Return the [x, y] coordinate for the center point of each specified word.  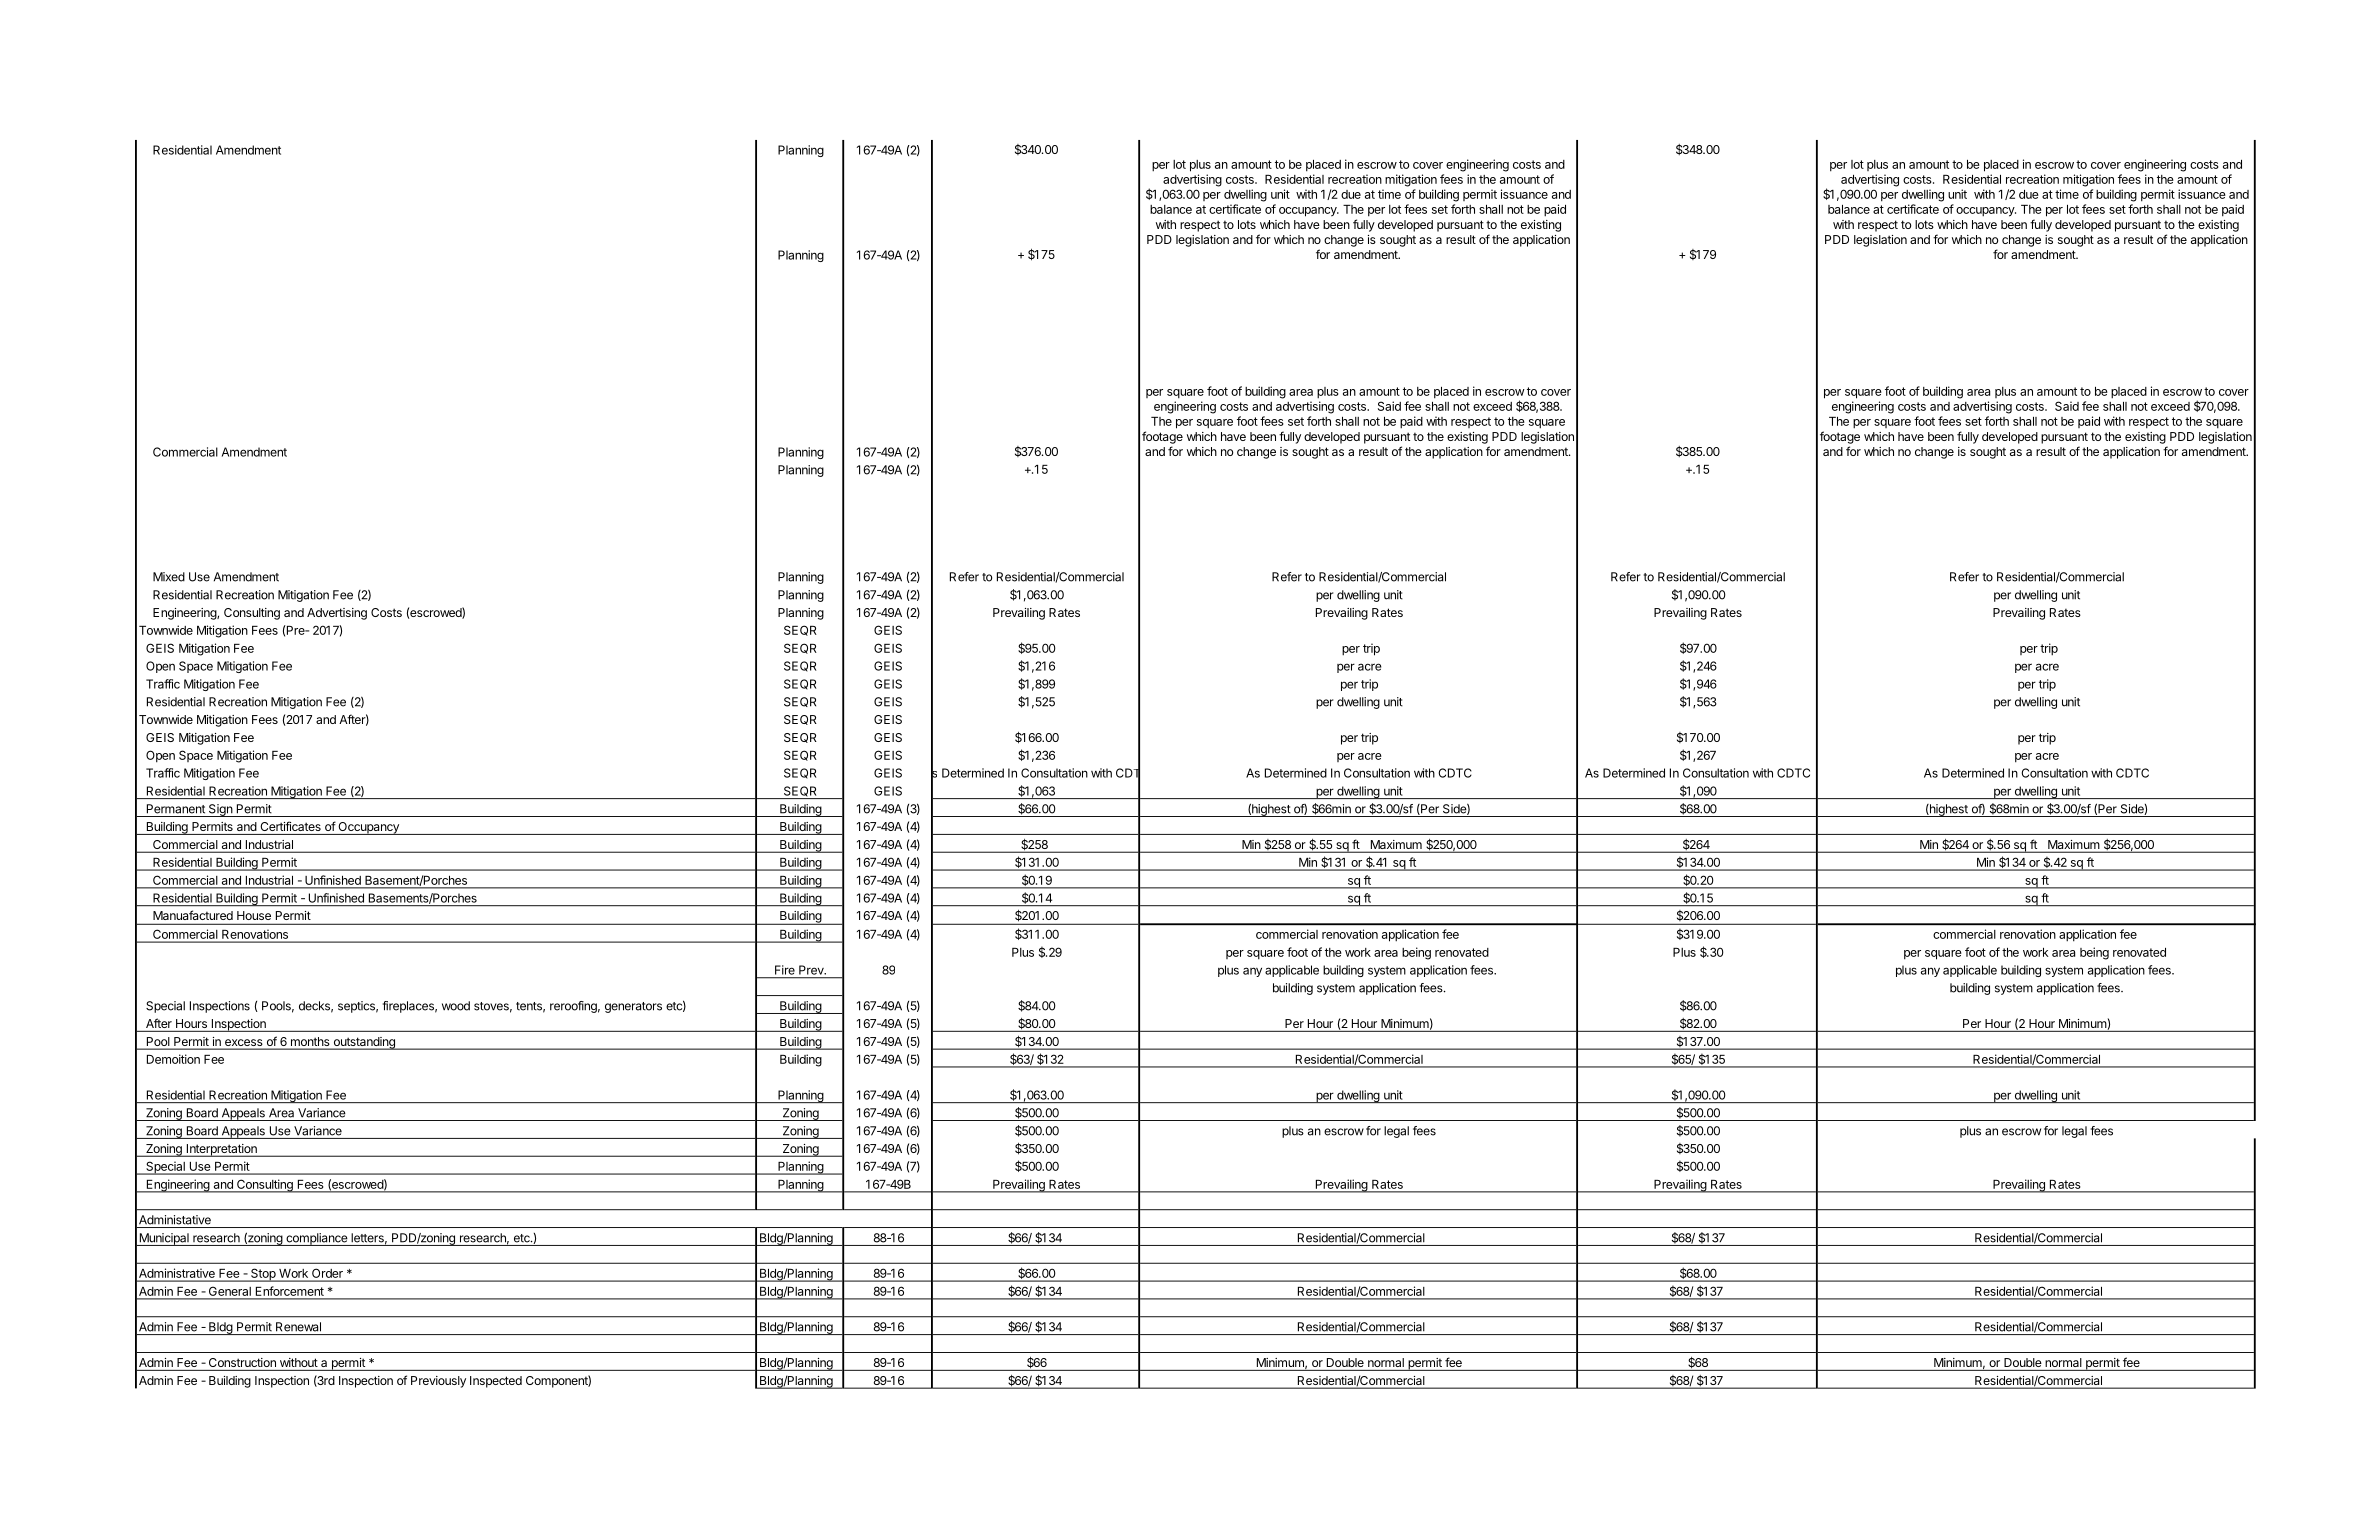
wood [456, 1006]
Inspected [496, 1382]
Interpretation [221, 1150]
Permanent [176, 809]
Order [327, 1274]
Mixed [169, 577]
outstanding [364, 1043]
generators [633, 1007]
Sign [220, 810]
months [310, 1043]
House [254, 915]
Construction [242, 1362]
